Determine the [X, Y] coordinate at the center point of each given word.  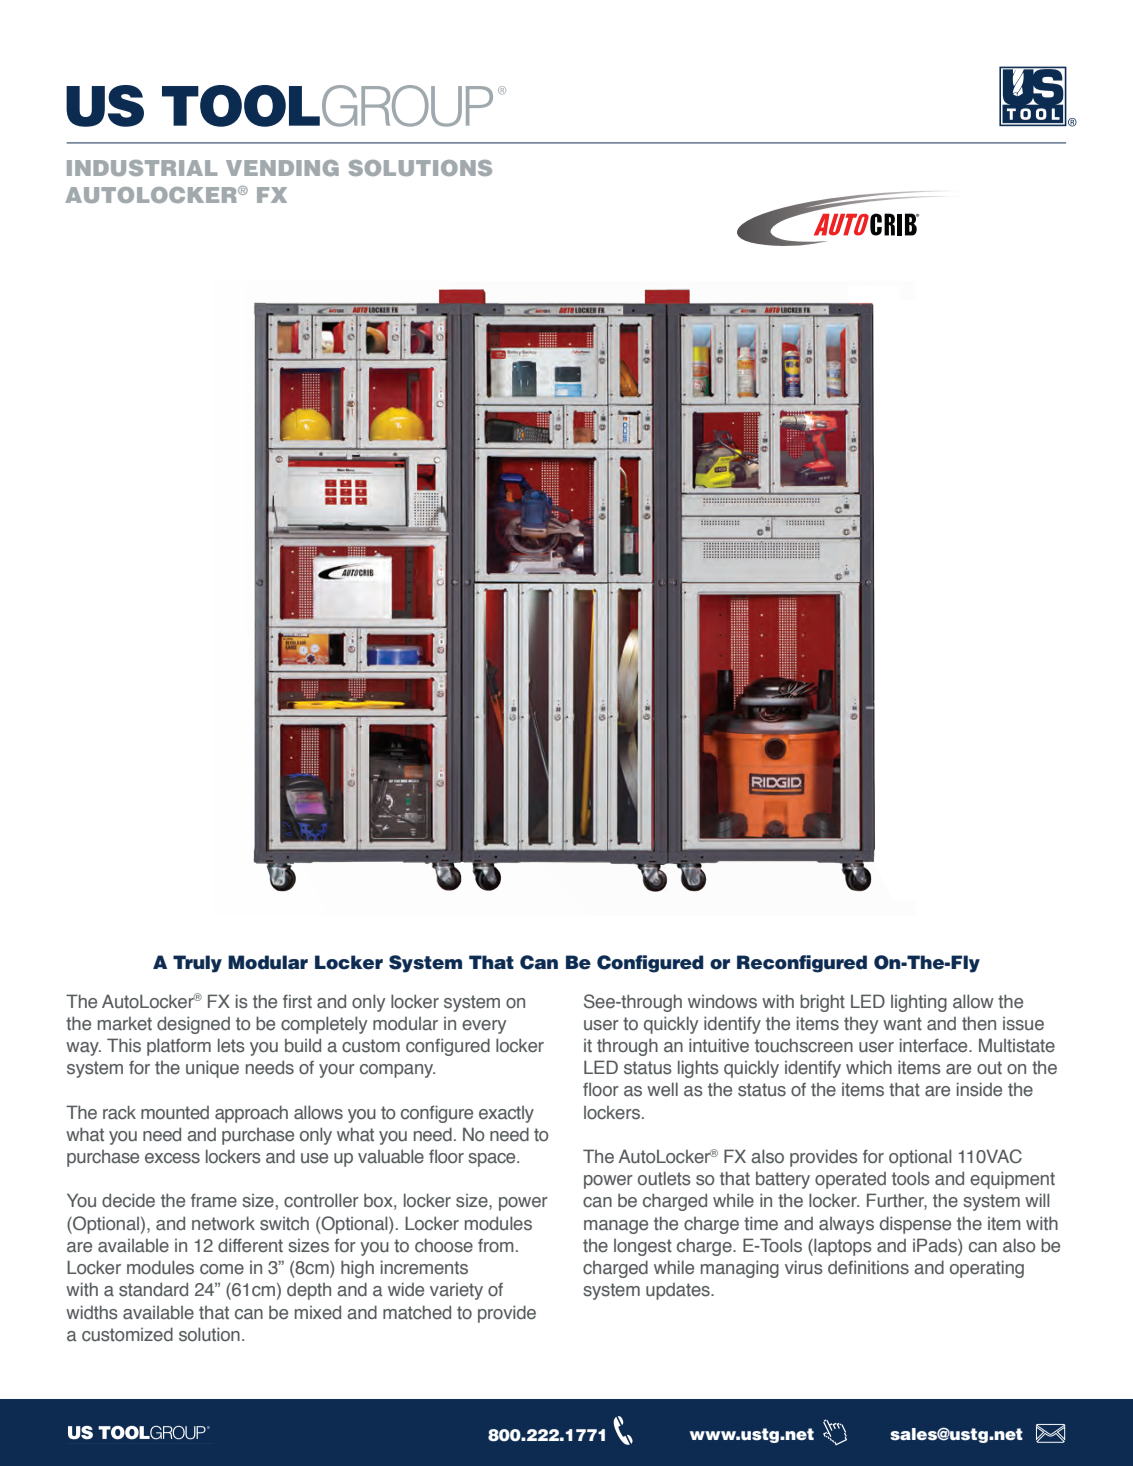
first [297, 1001]
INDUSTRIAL [142, 168]
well [662, 1089]
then [979, 1023]
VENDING [282, 168]
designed [193, 1025]
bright [822, 1003]
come [222, 1269]
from [496, 1246]
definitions [868, 1267]
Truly [197, 964]
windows [722, 1001]
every [484, 1027]
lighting [919, 1003]
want [902, 1023]
